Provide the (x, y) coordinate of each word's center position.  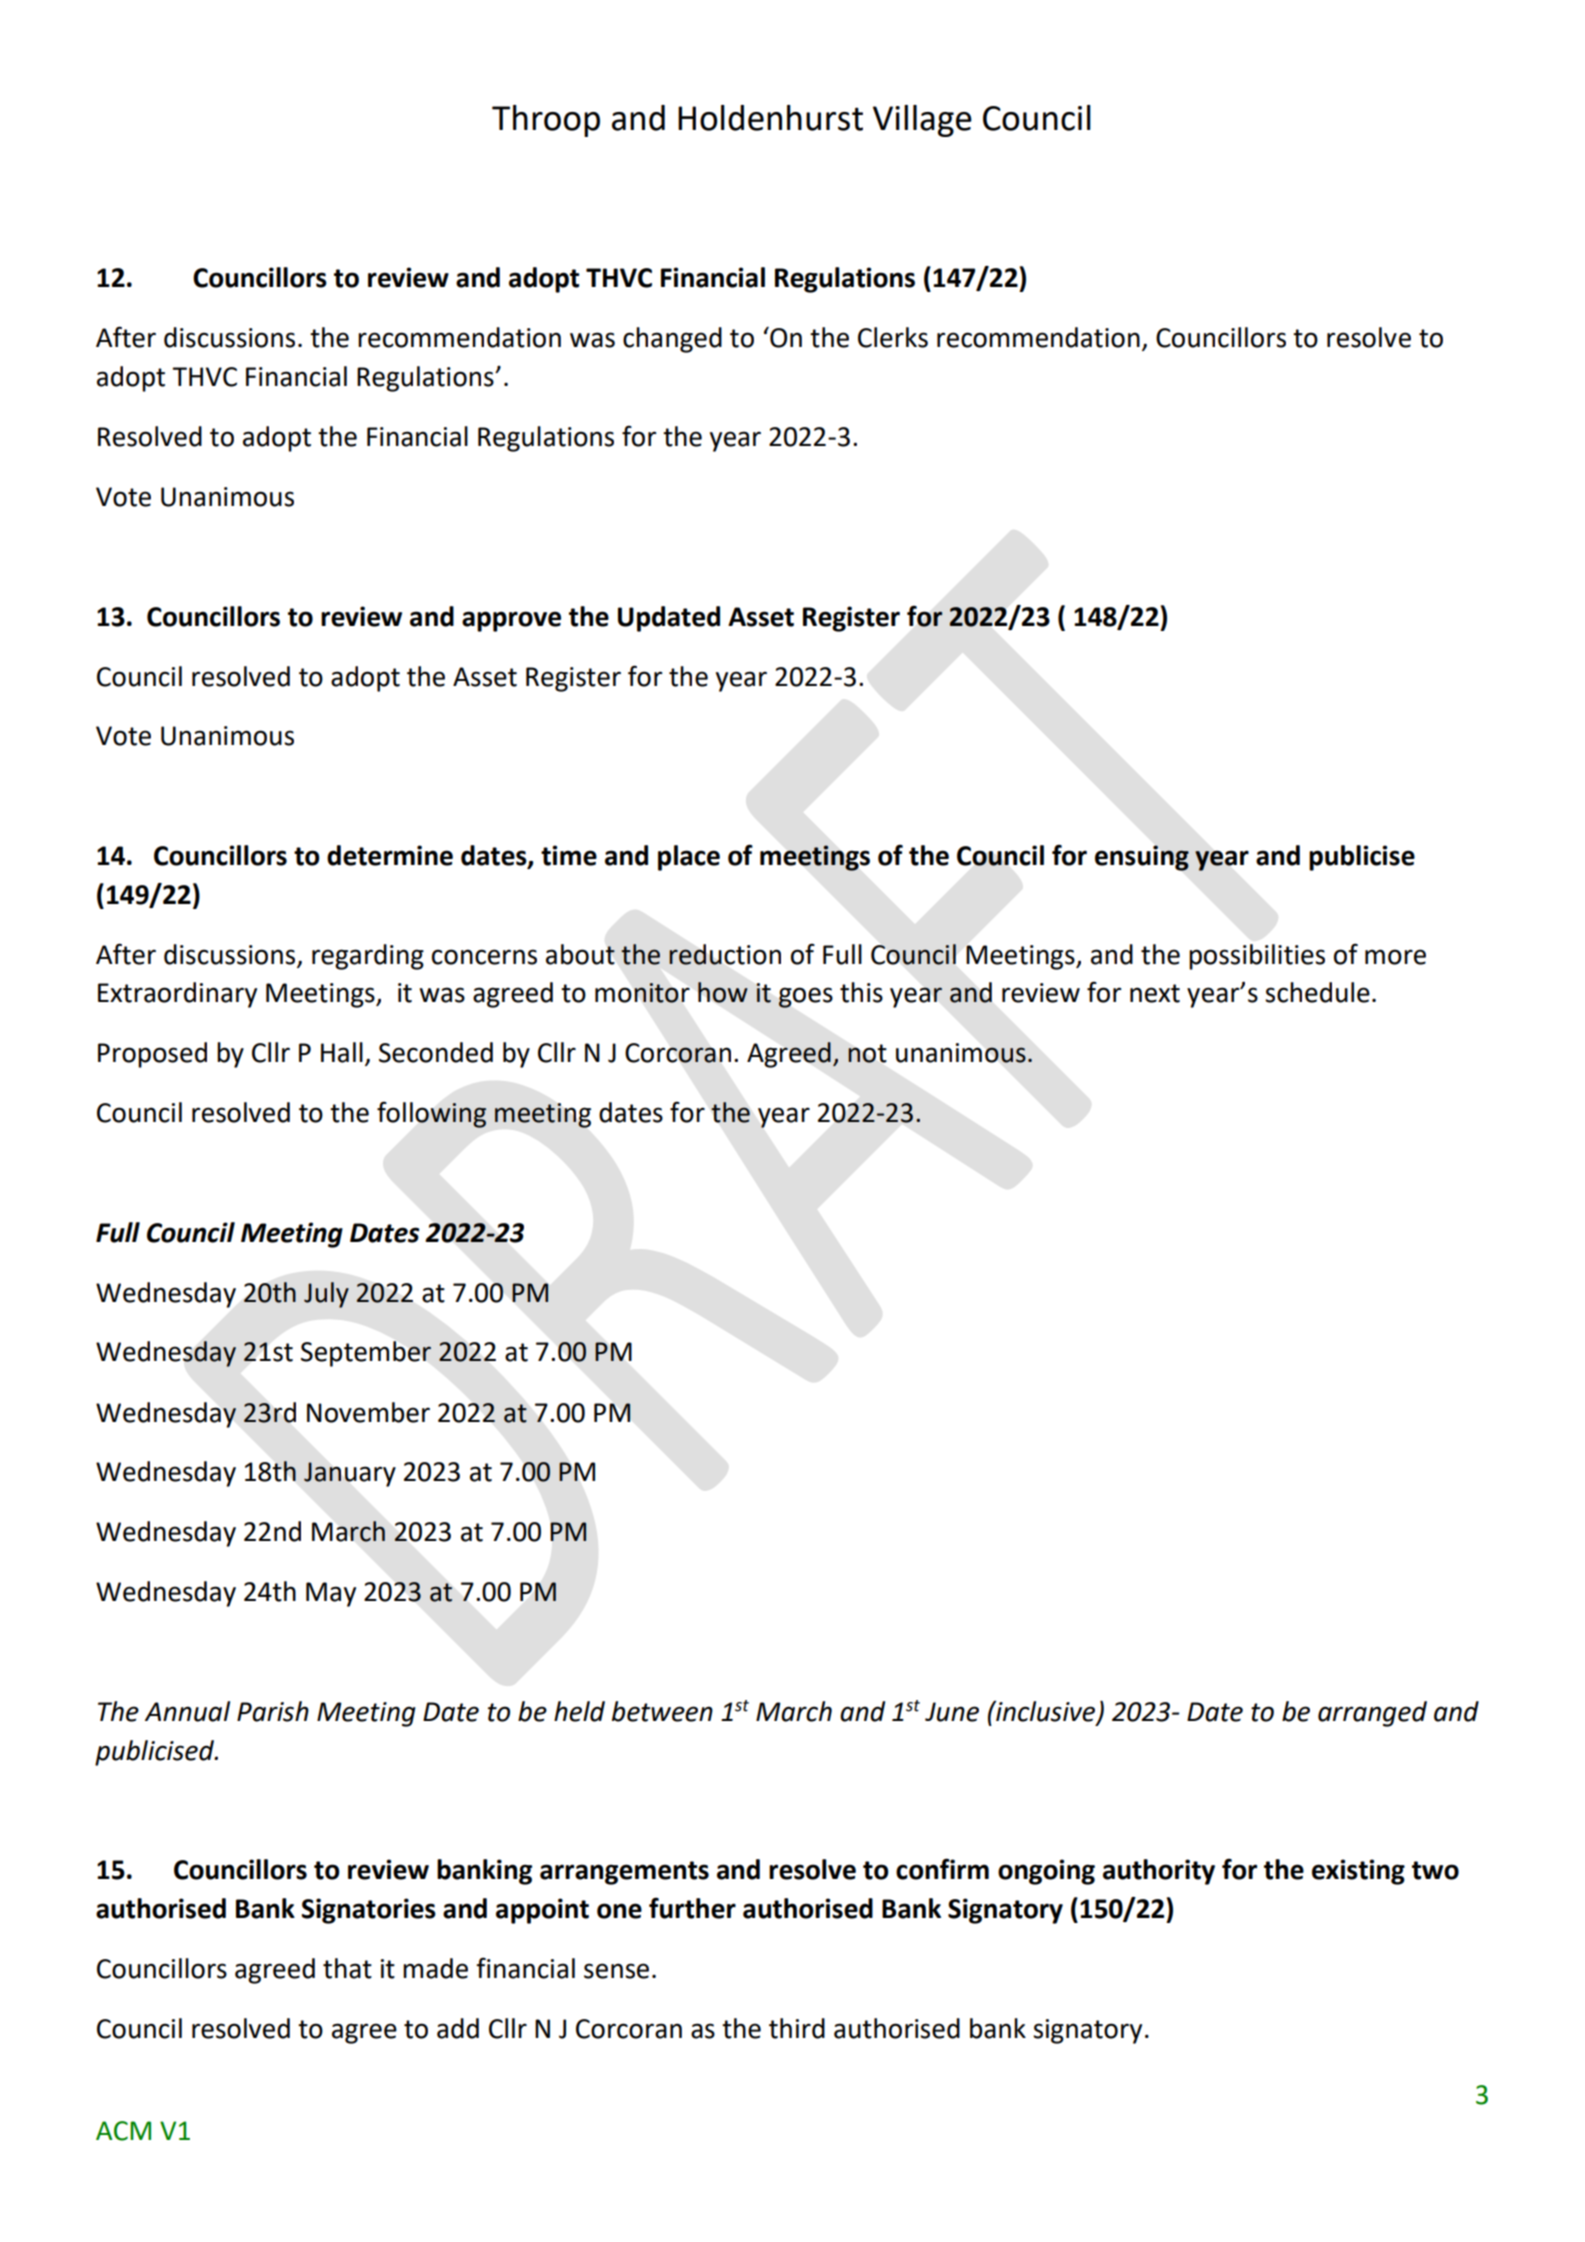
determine (390, 855)
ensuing (1142, 858)
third (797, 2028)
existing (1358, 1872)
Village (922, 121)
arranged (1372, 1714)
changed (672, 340)
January (350, 1474)
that (347, 1968)
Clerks (893, 337)
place (689, 858)
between (662, 1711)
